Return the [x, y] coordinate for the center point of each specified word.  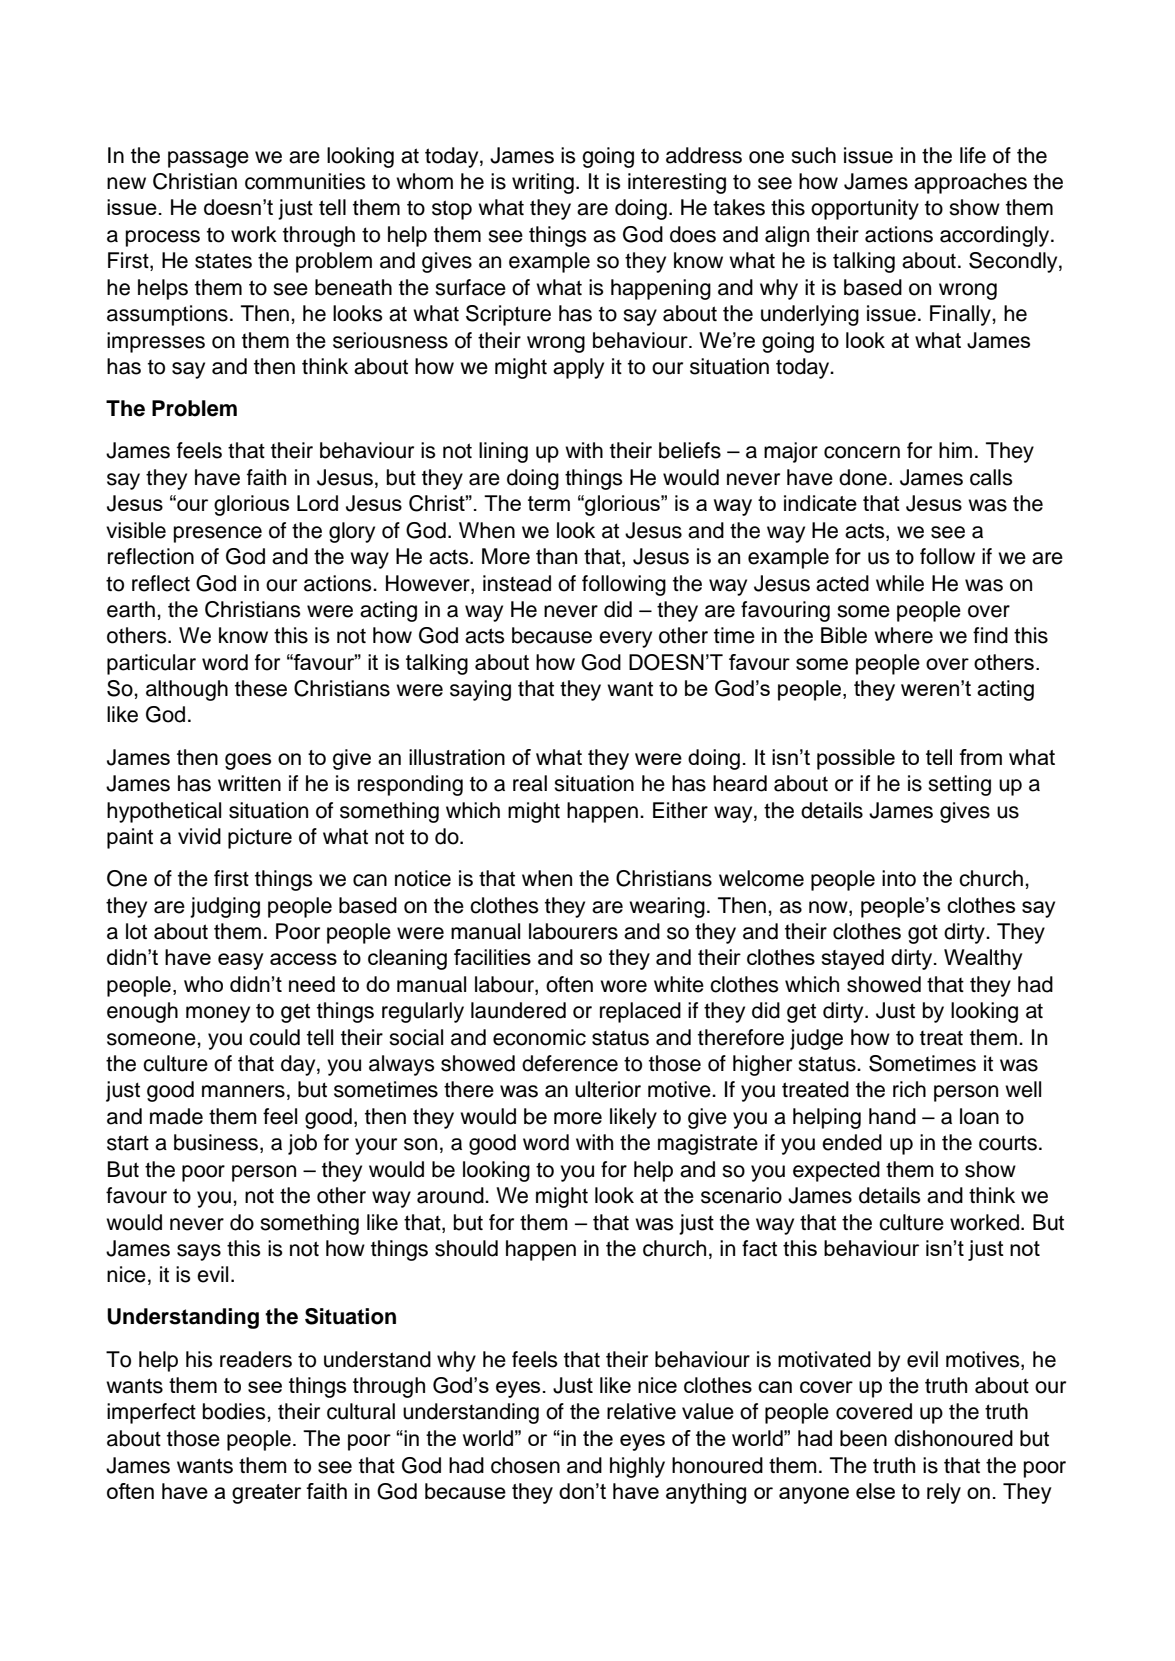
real [530, 783]
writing [543, 183]
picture [260, 838]
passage [208, 159]
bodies [235, 1411]
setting [959, 785]
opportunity [865, 209]
